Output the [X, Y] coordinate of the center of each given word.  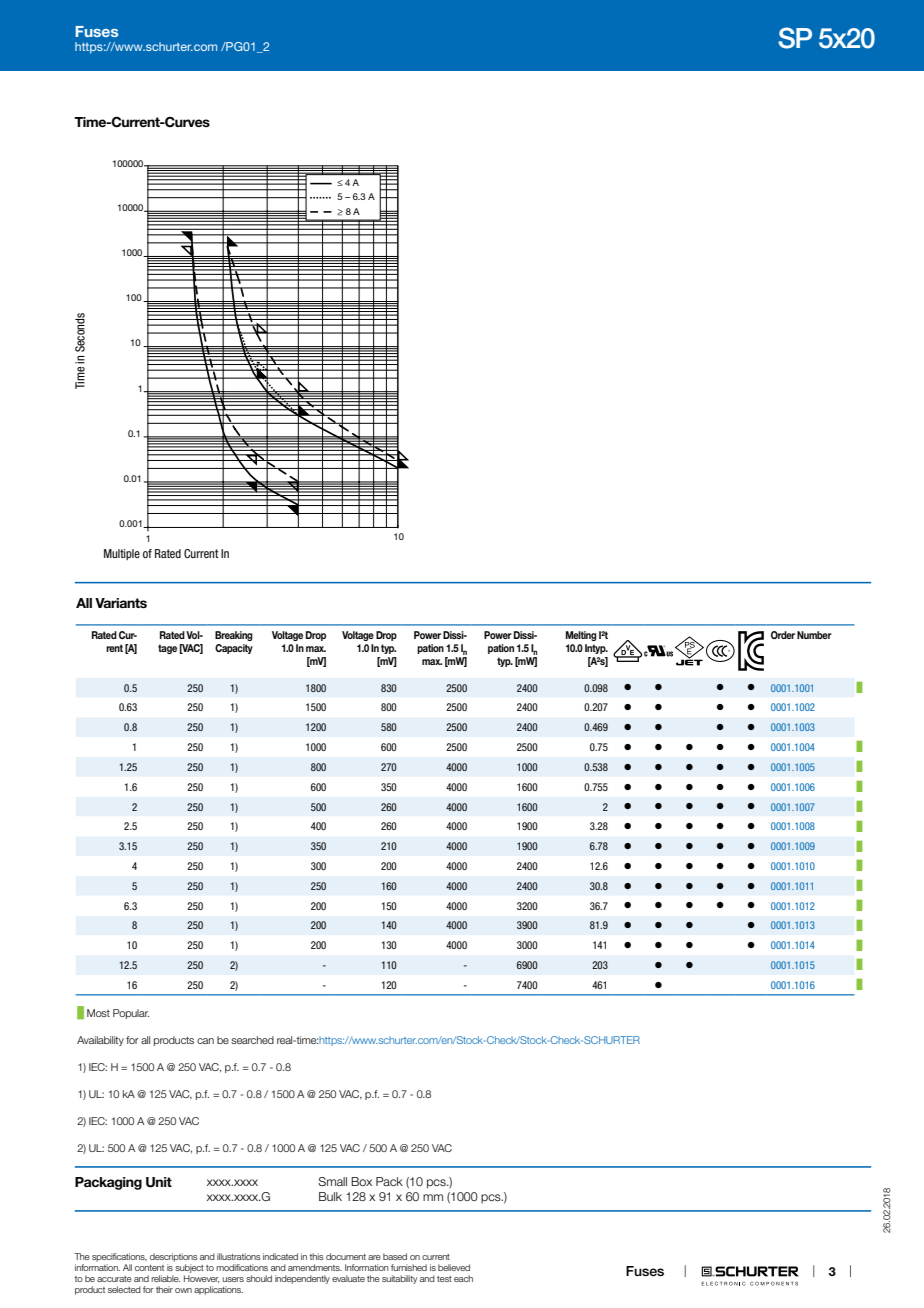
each [463, 1278]
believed [454, 1267]
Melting [581, 636]
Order [783, 635]
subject [189, 1268]
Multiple [122, 554]
